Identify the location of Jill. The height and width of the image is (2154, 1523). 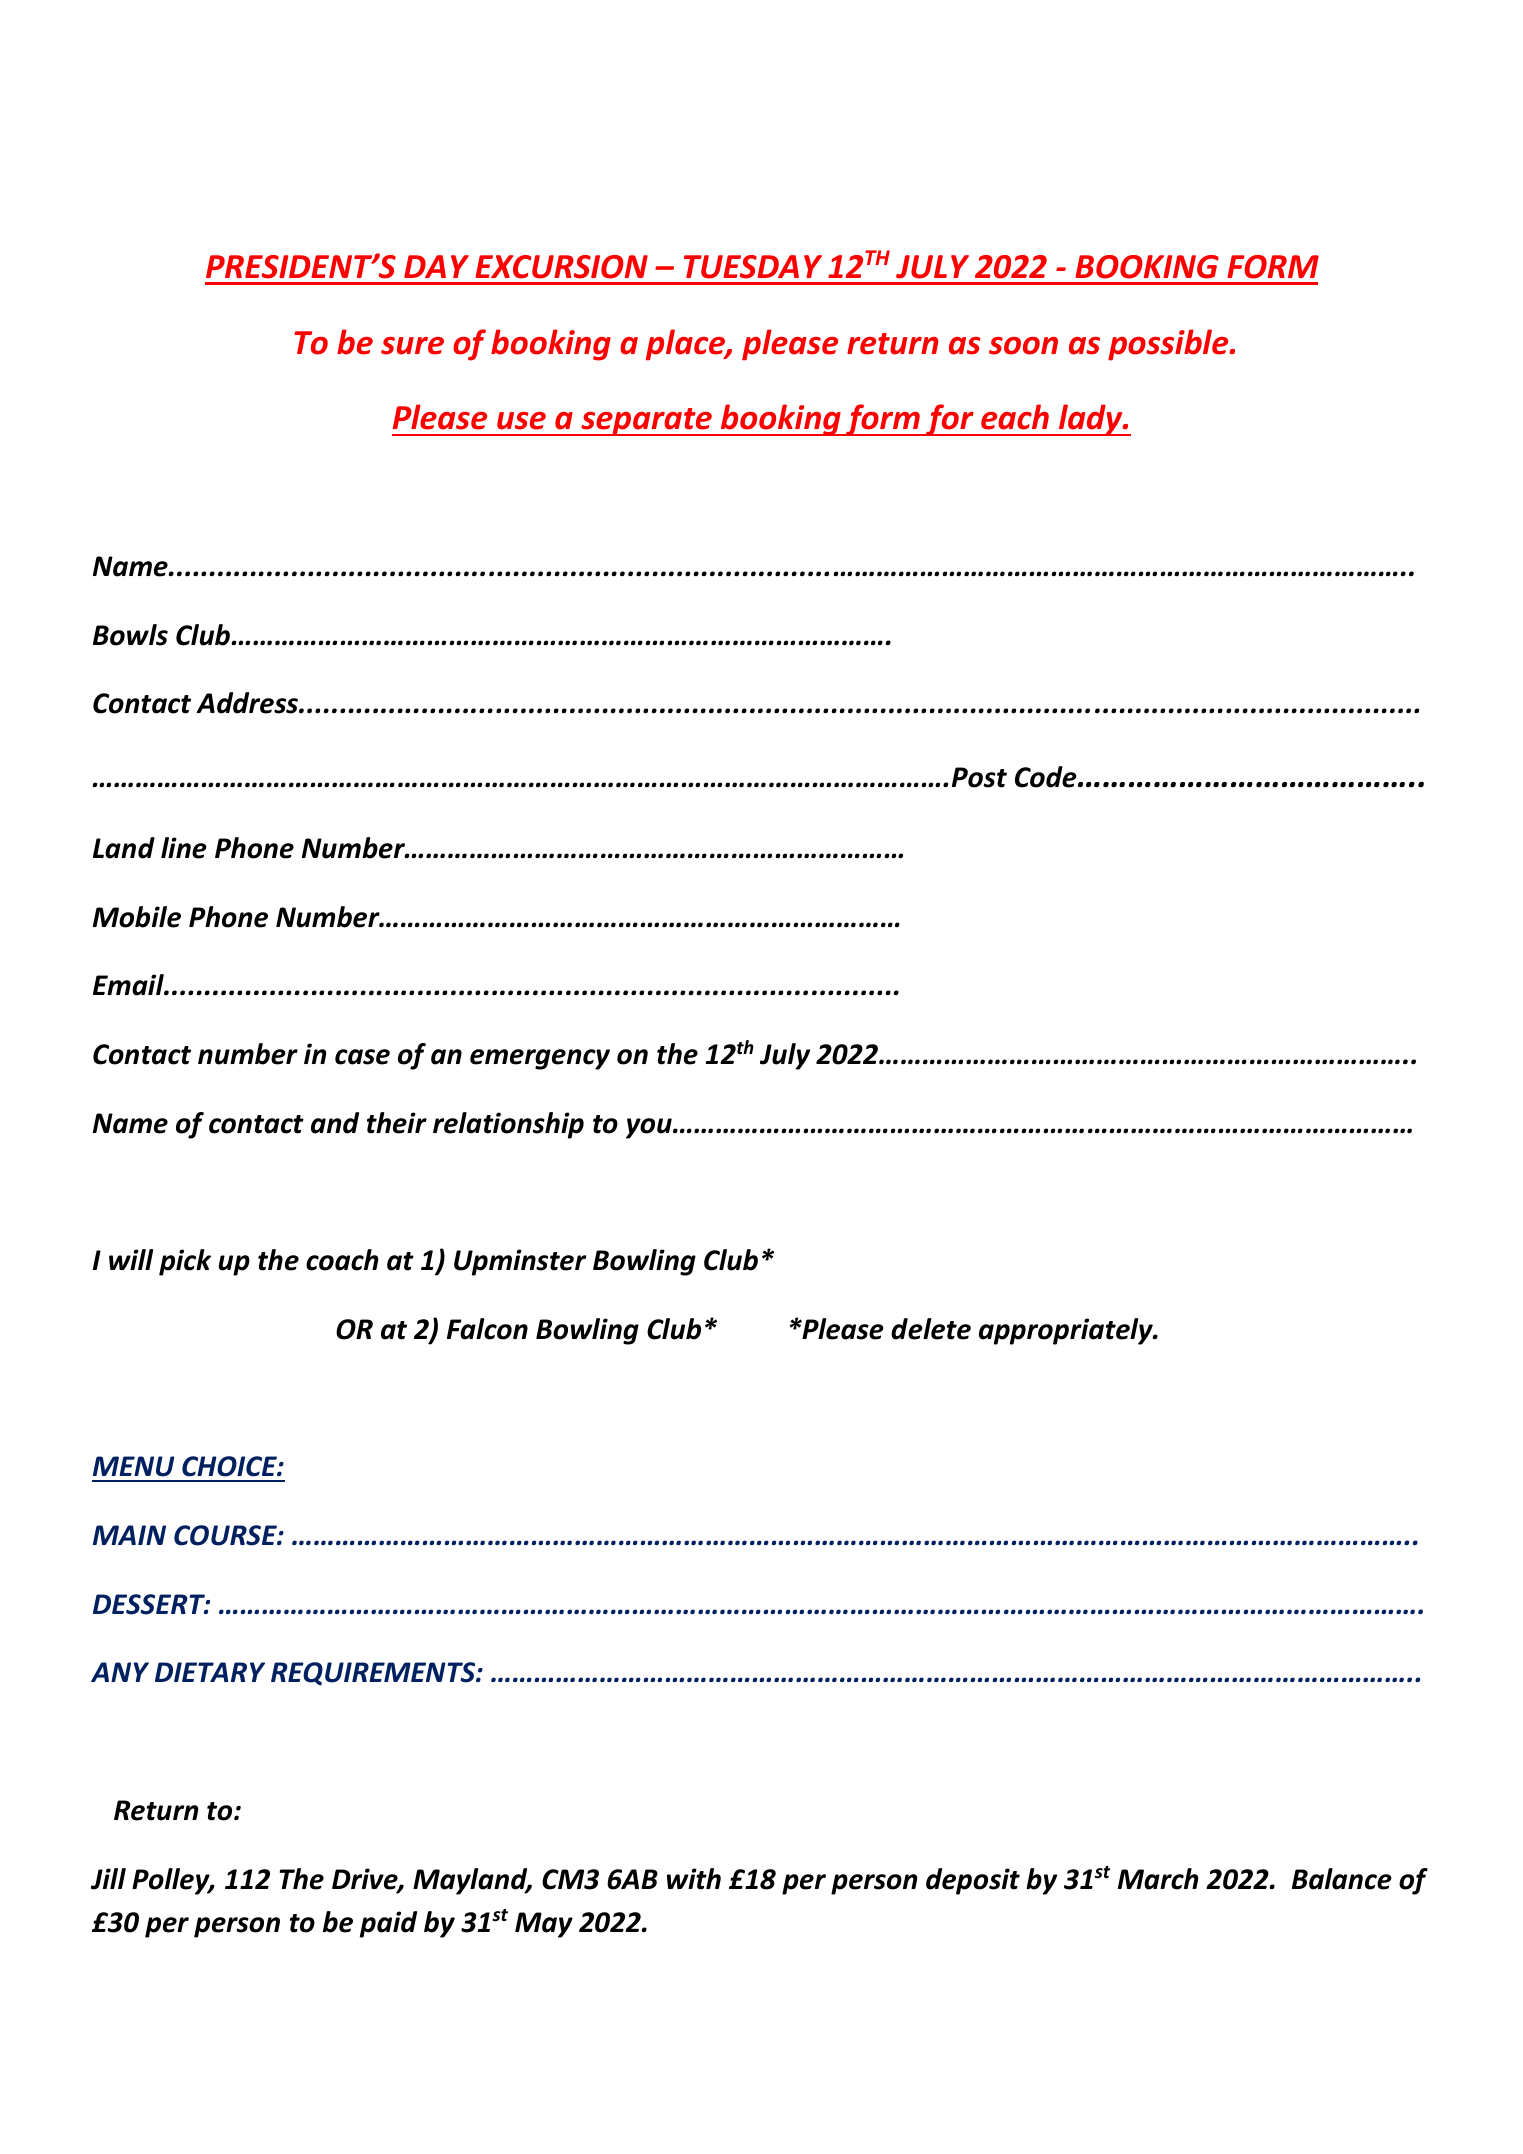
(108, 1879).
